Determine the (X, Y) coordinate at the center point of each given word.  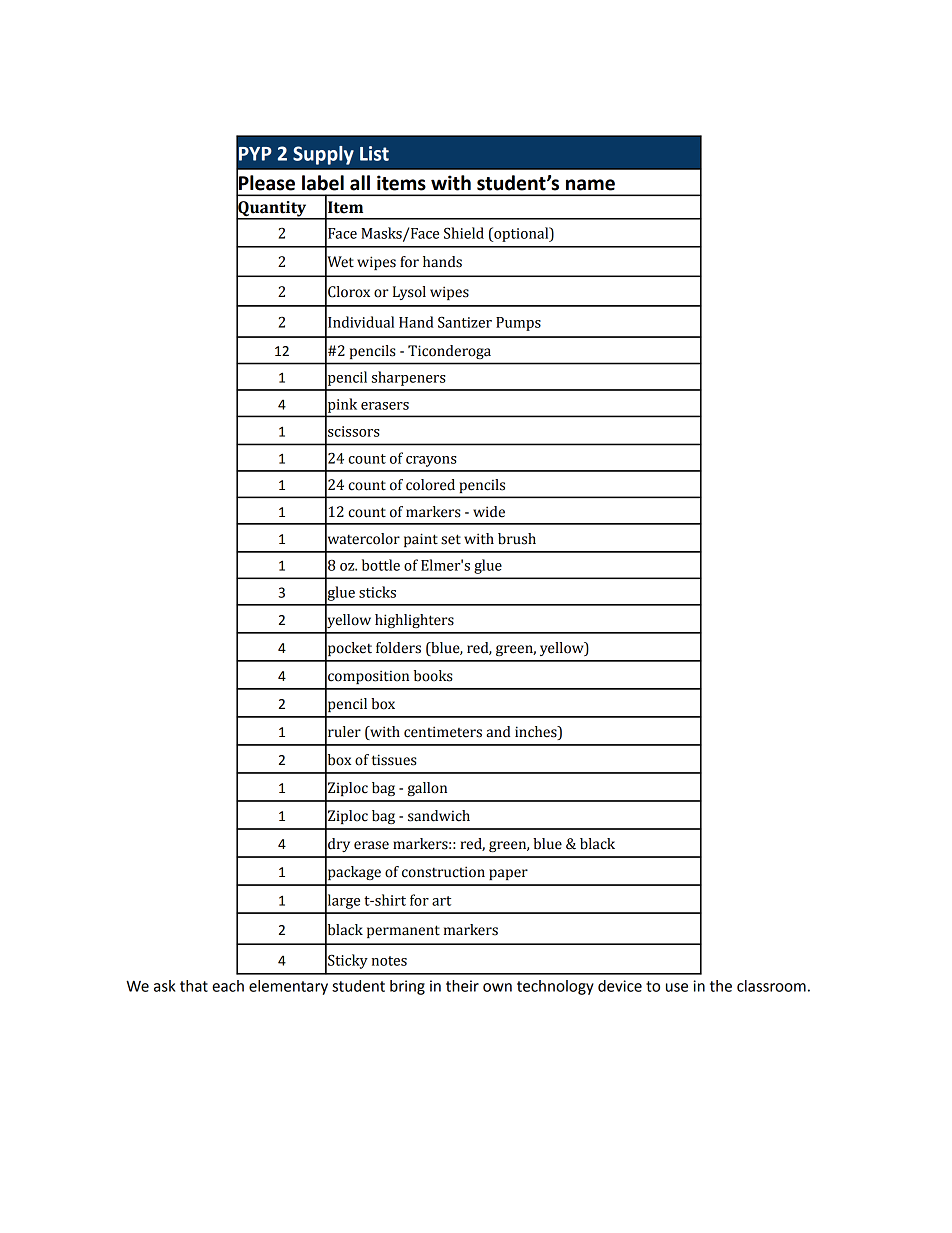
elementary (288, 987)
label (323, 183)
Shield (464, 233)
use (677, 987)
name (590, 185)
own (497, 987)
